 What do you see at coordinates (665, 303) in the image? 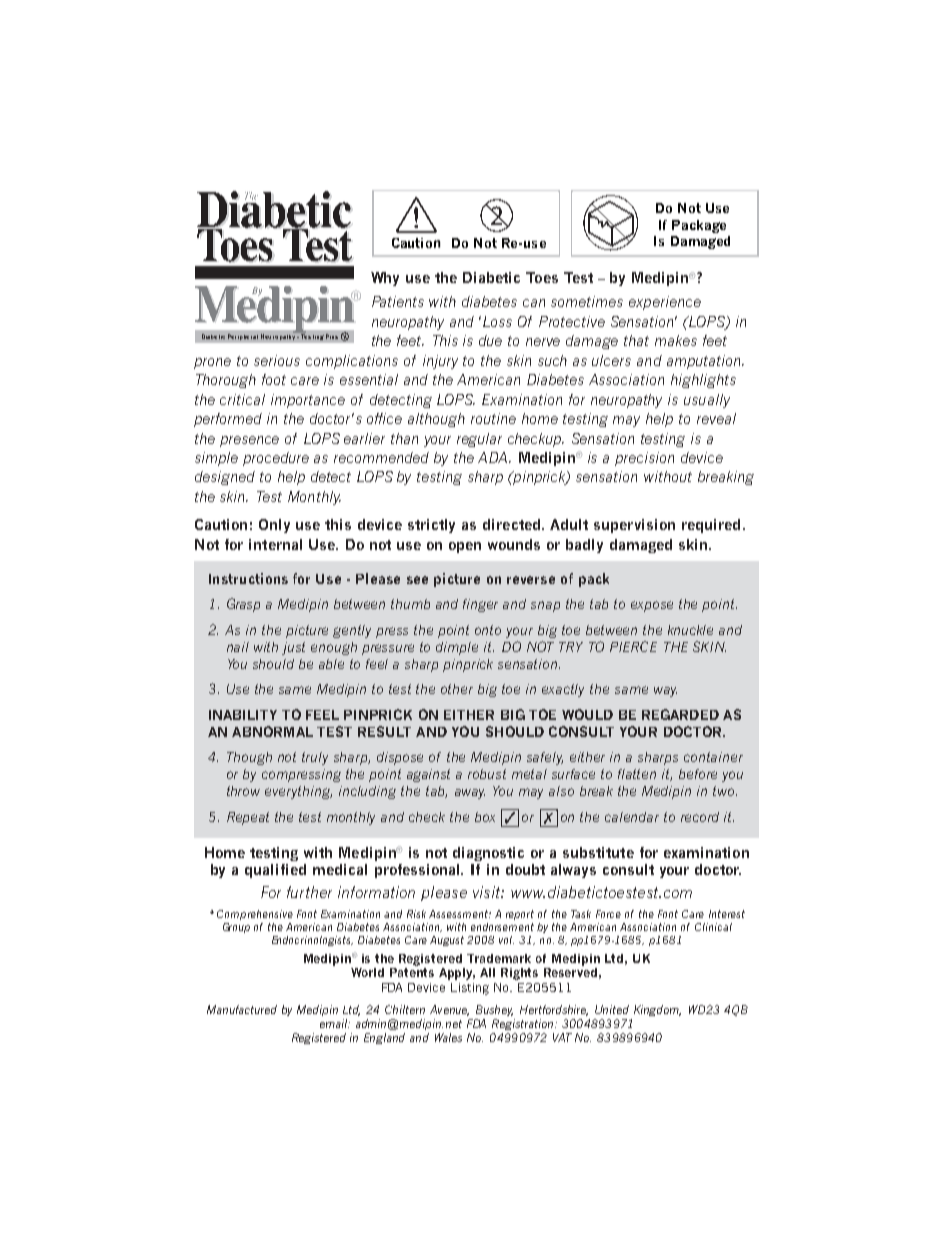
I see `experience` at bounding box center [665, 303].
